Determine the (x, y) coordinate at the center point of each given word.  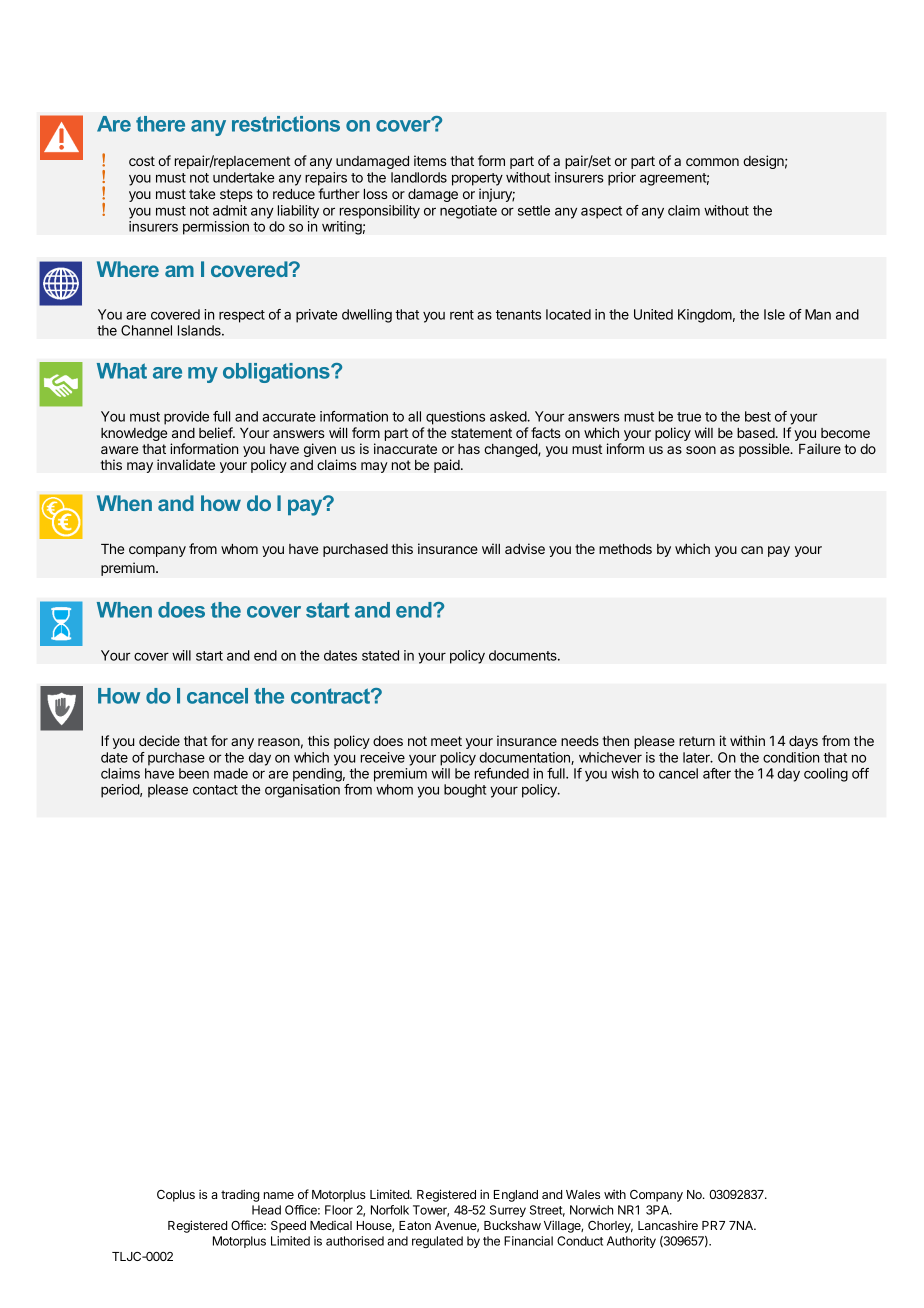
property (477, 179)
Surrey (508, 1211)
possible (765, 450)
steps (236, 195)
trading (240, 1195)
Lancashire (668, 1225)
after (717, 773)
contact (215, 790)
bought (465, 791)
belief (216, 432)
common (712, 162)
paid (447, 466)
